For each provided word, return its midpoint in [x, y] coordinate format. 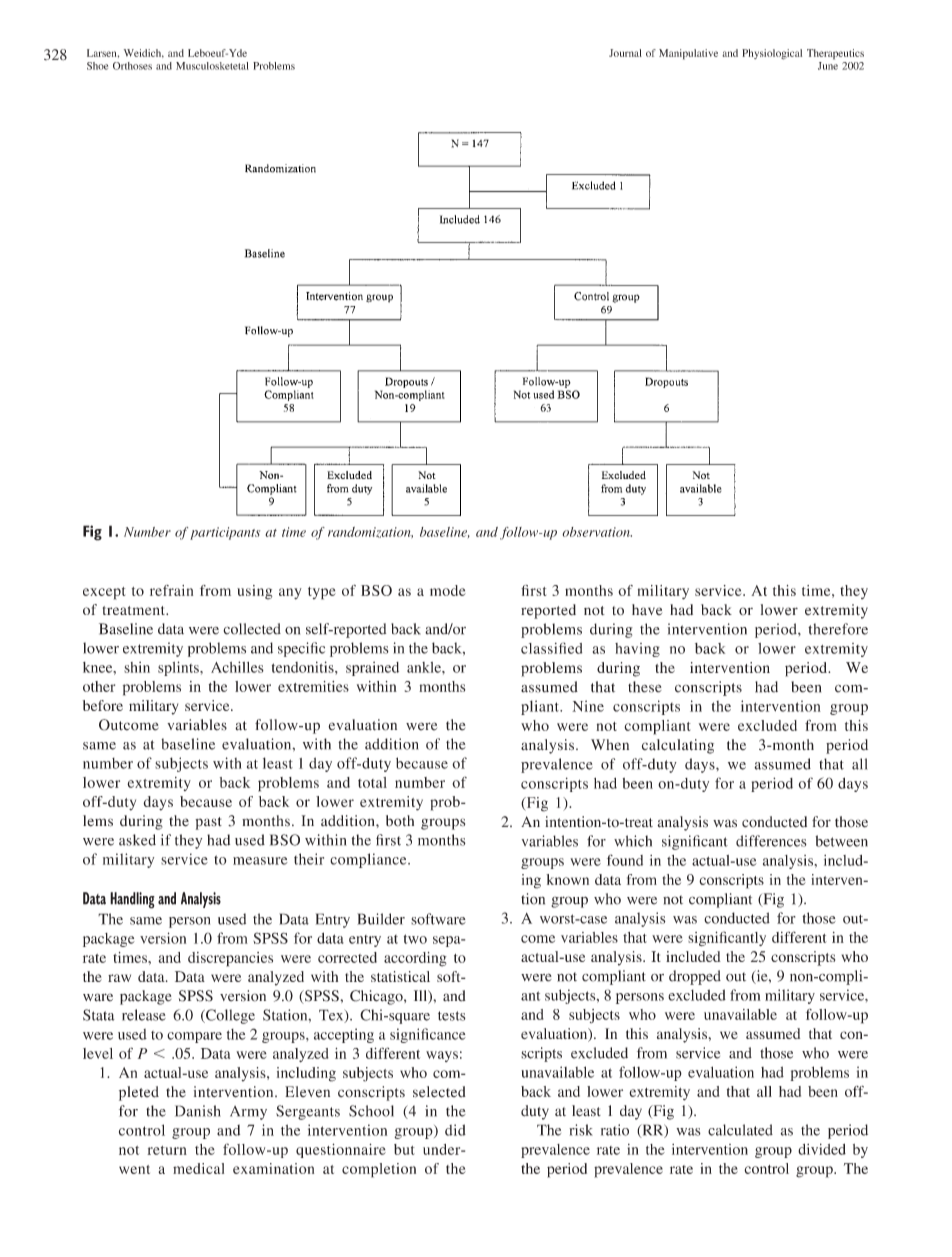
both [400, 821]
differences [771, 841]
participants [225, 533]
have [647, 609]
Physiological [772, 54]
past [208, 823]
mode [448, 590]
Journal [625, 53]
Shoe [97, 66]
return [167, 1150]
